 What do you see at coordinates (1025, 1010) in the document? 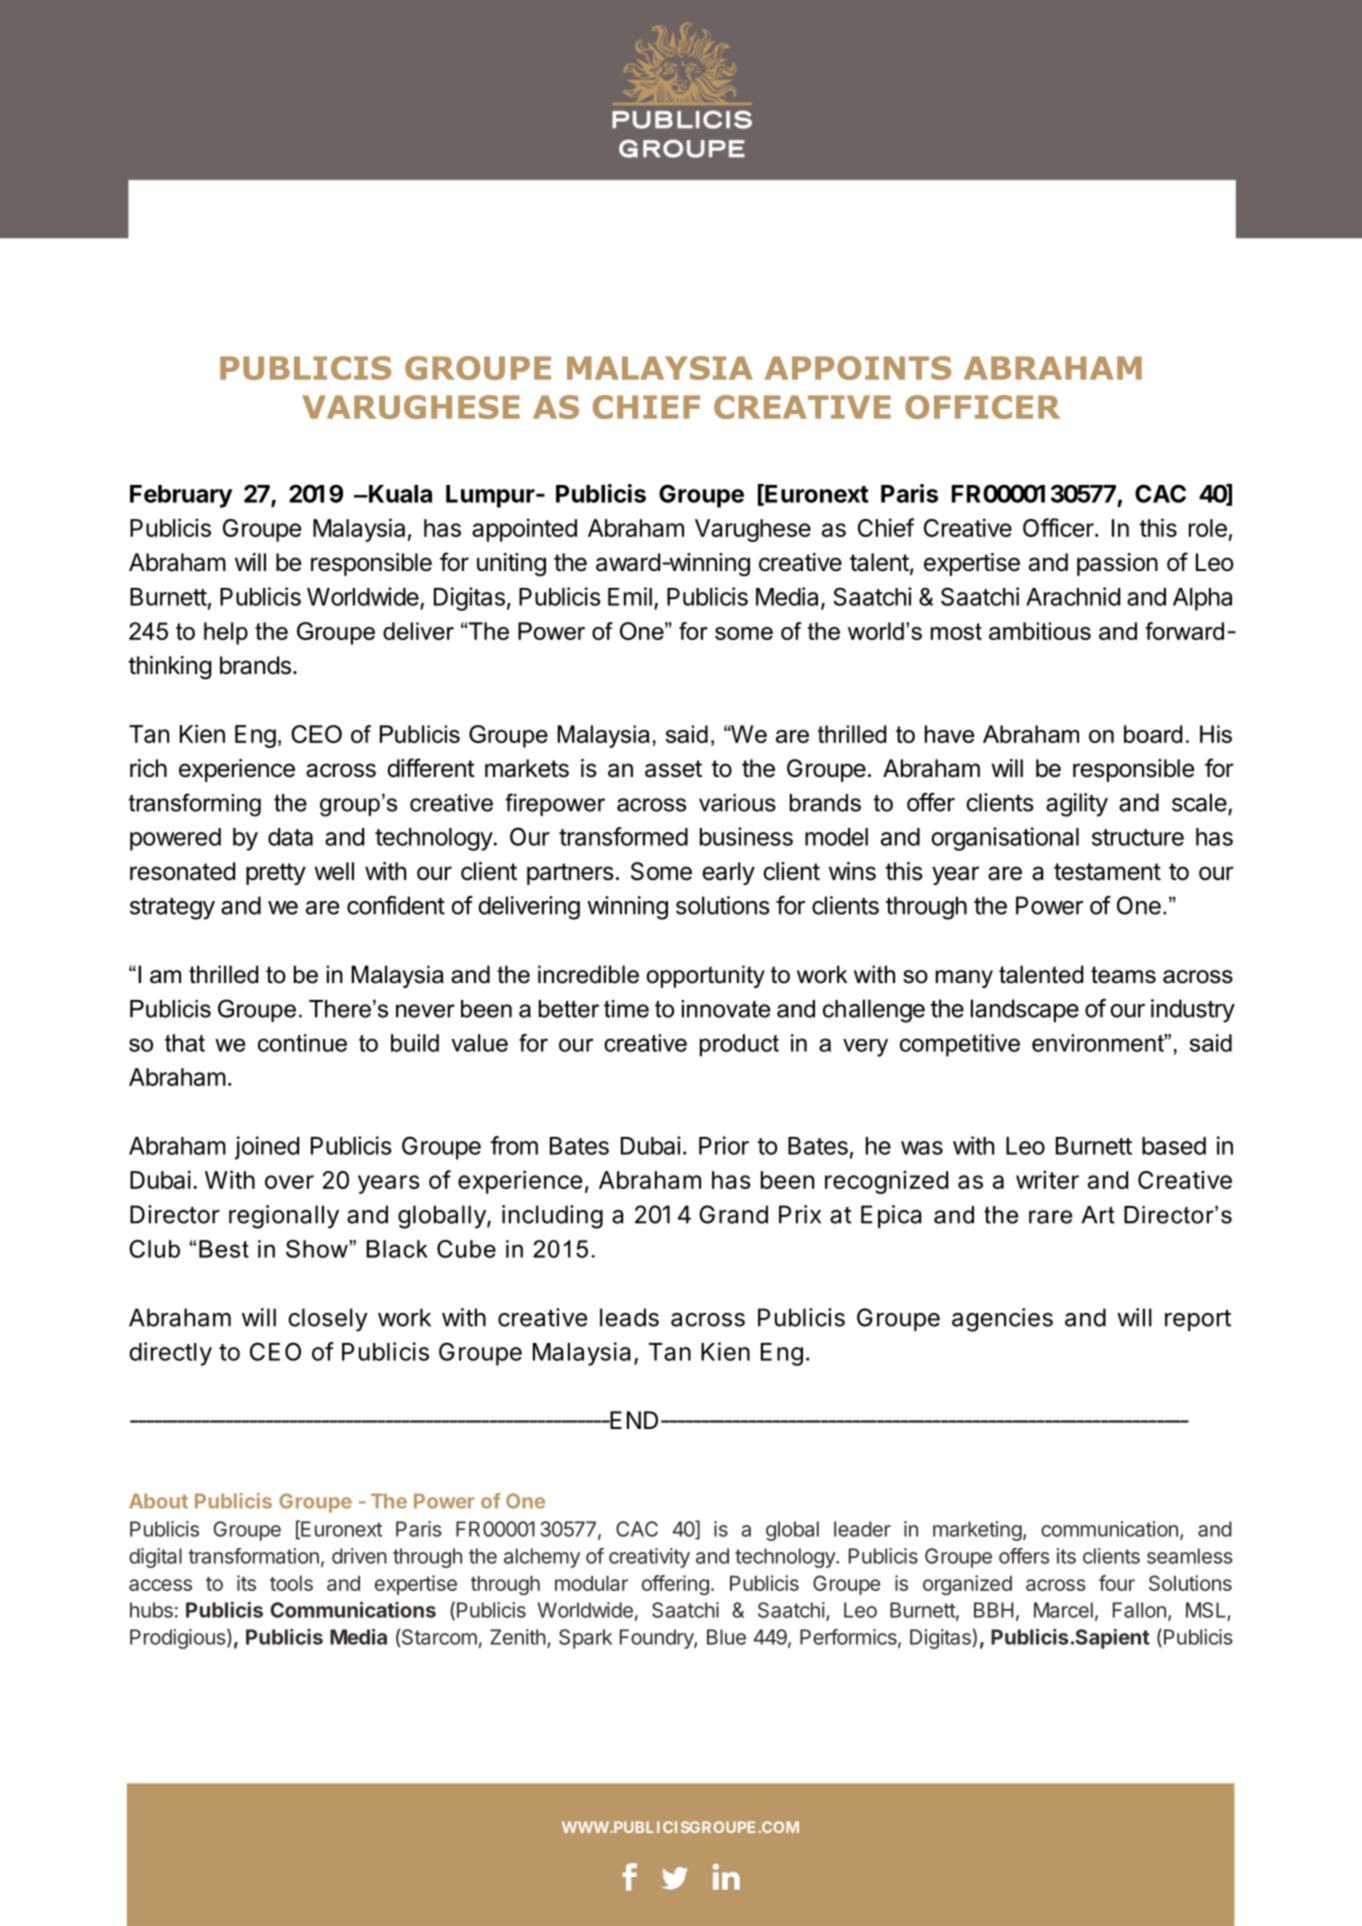
I see `landscape` at bounding box center [1025, 1010].
